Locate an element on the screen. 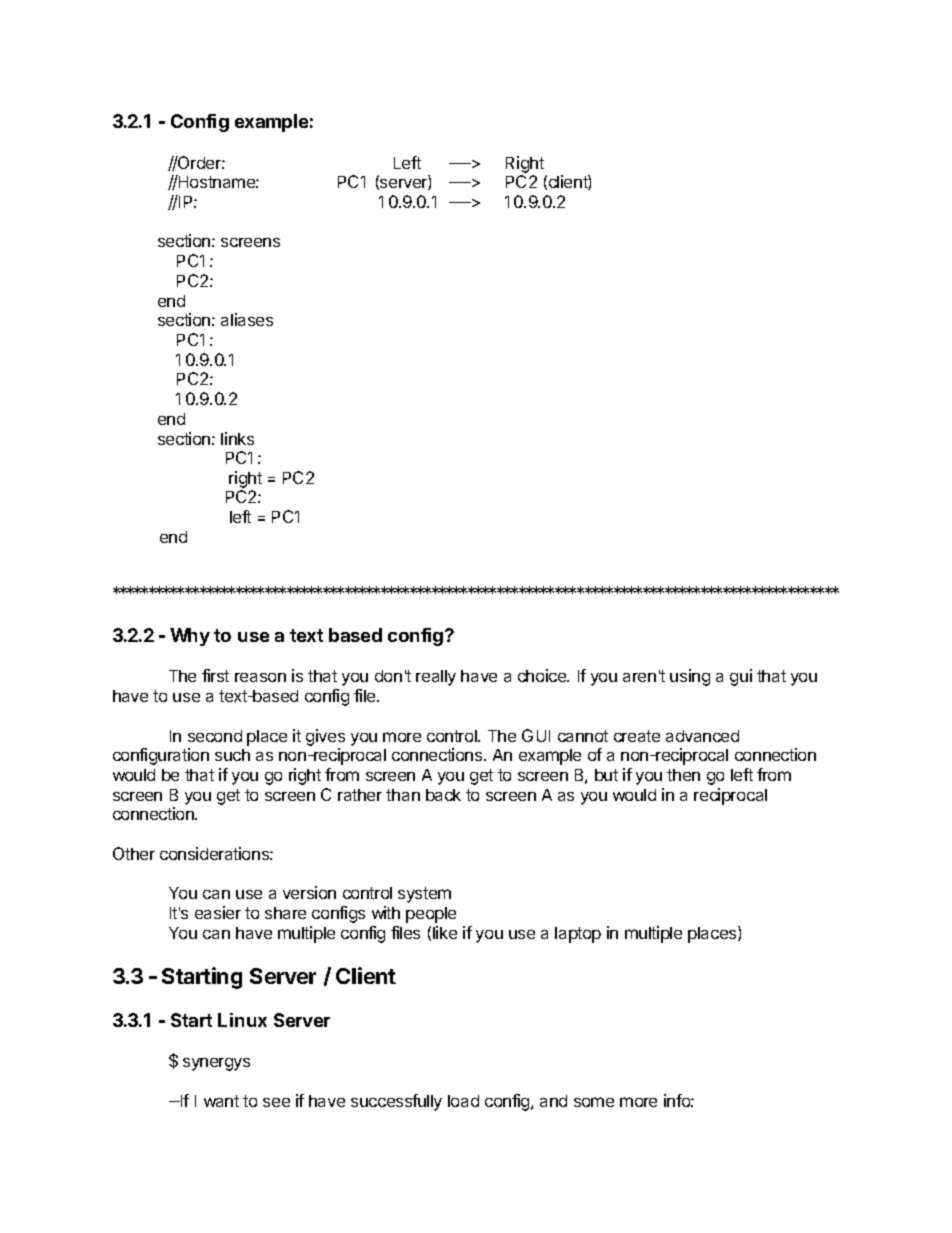  choice is located at coordinates (543, 675).
